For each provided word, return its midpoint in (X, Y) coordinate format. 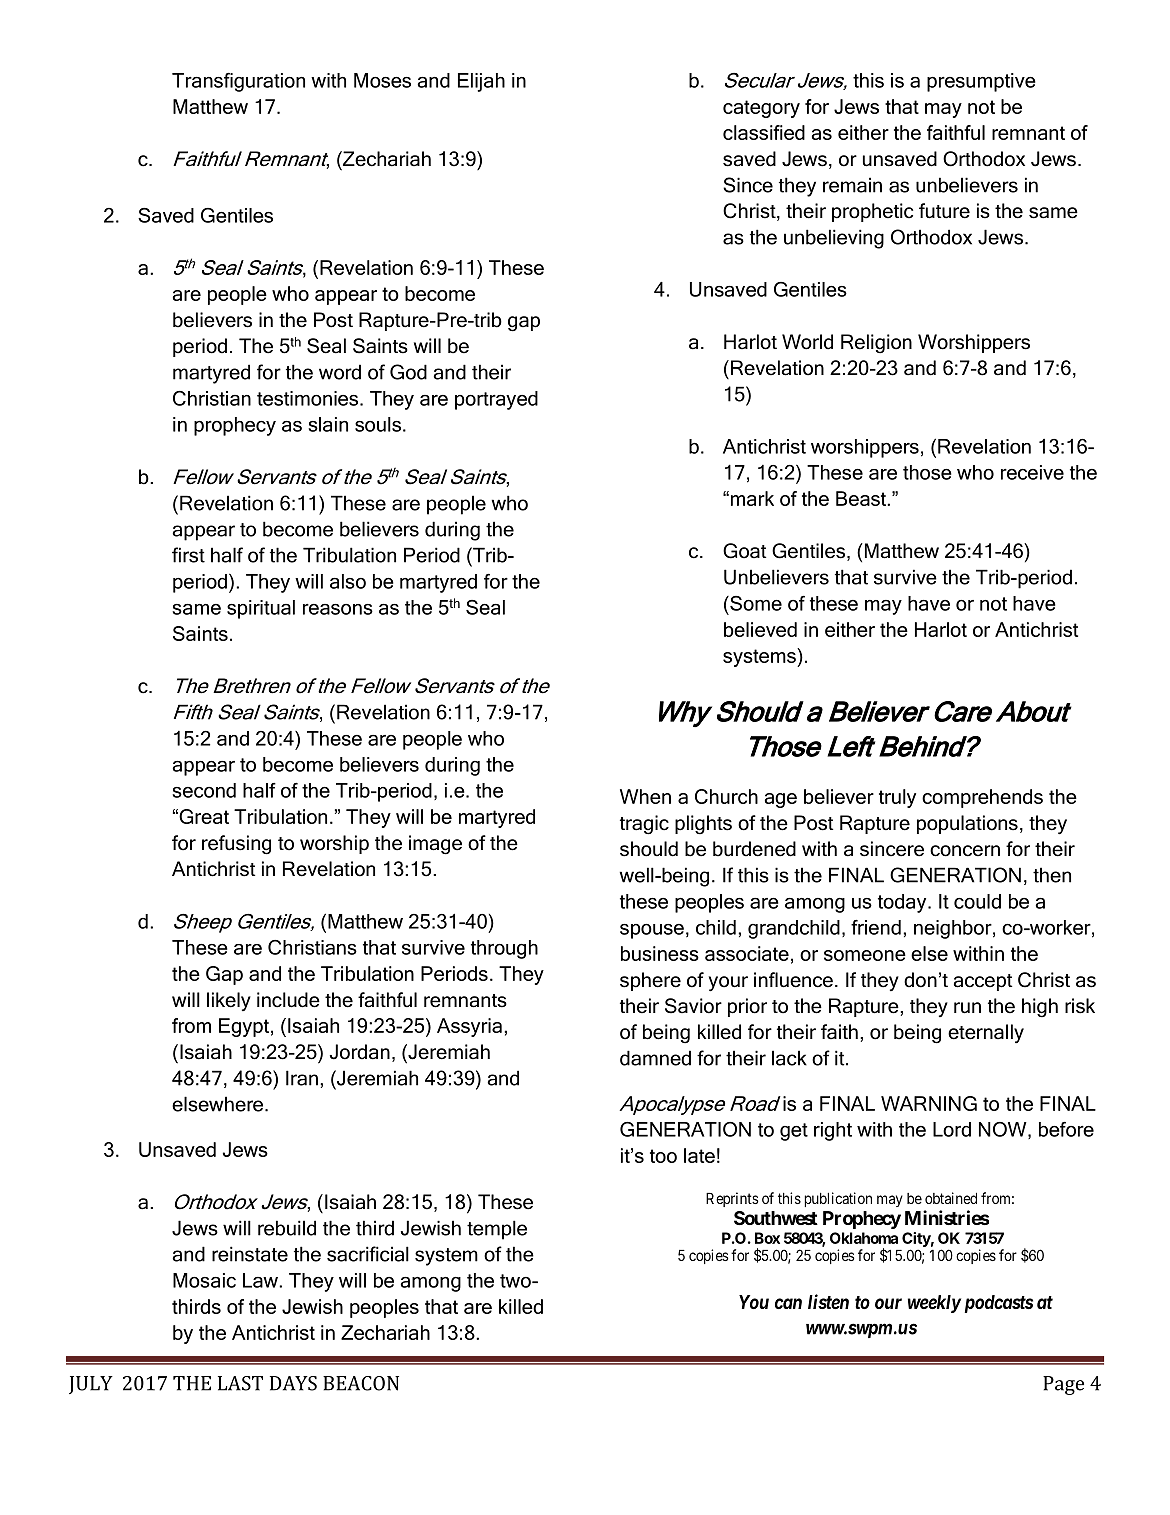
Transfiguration (238, 82)
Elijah (481, 82)
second (204, 790)
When (645, 796)
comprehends (982, 798)
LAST (240, 1383)
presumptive (981, 82)
